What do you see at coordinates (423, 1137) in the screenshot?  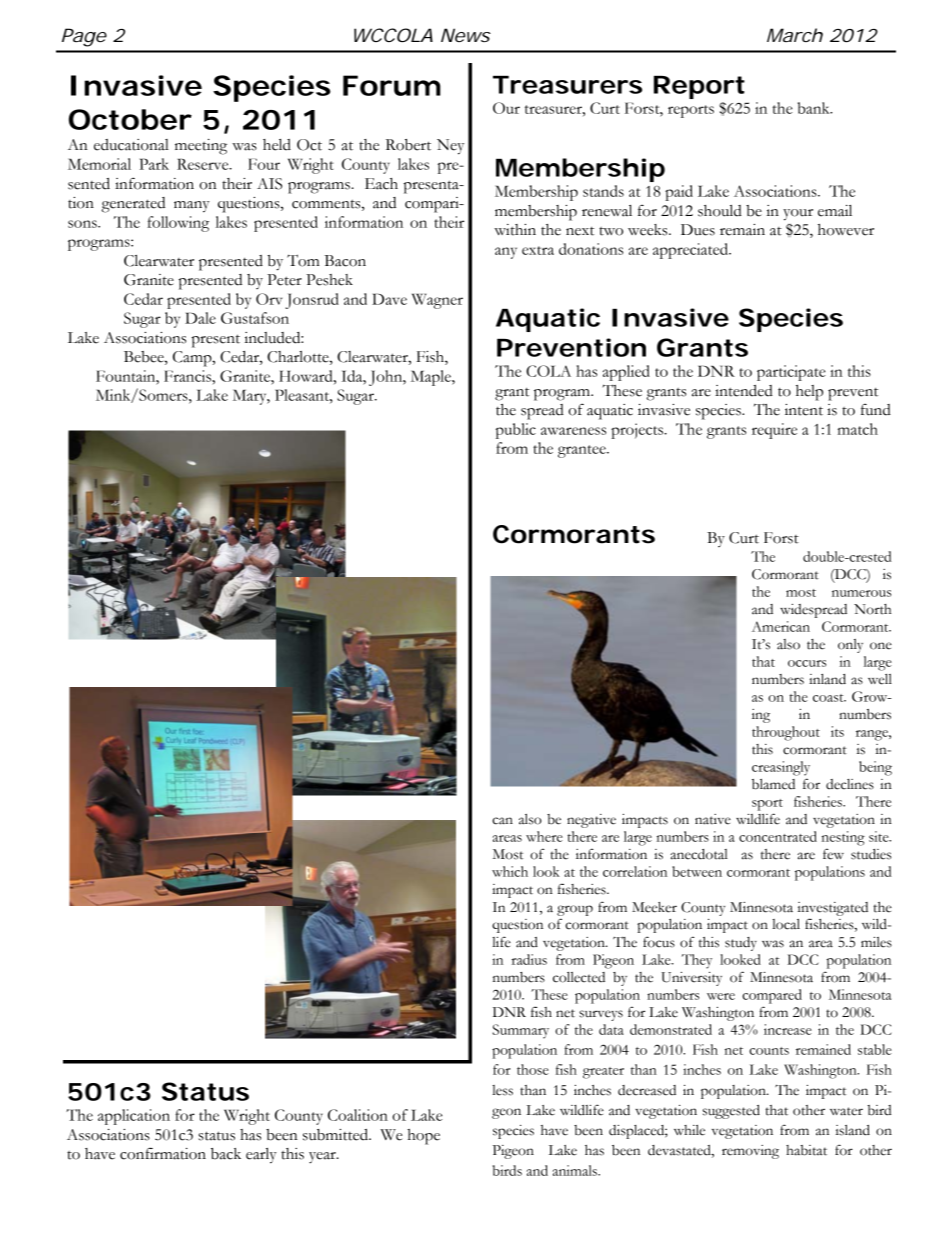 I see `hope` at bounding box center [423, 1137].
